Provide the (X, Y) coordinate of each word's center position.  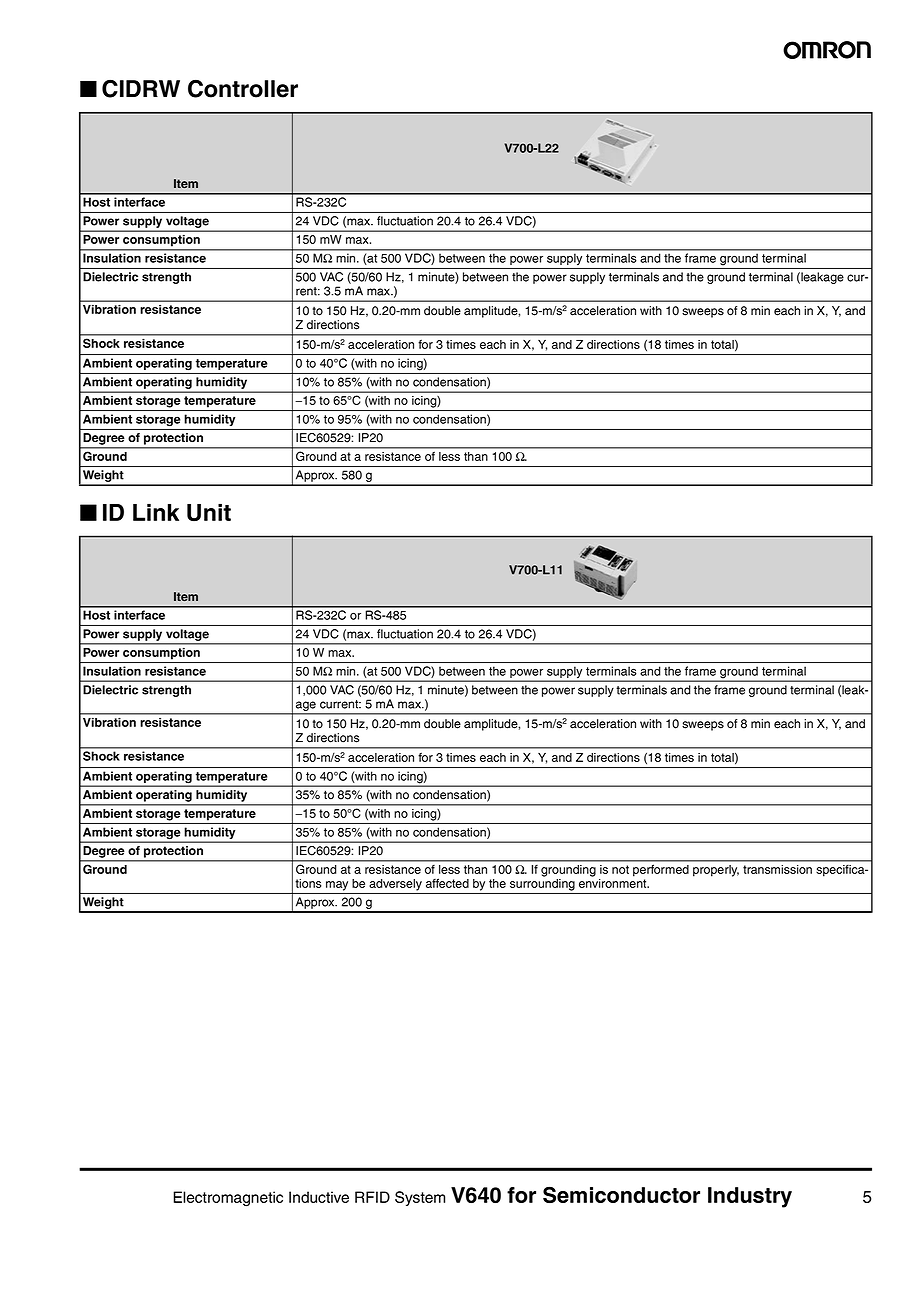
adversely (395, 885)
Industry (750, 1197)
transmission (777, 869)
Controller (243, 88)
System (420, 1198)
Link (156, 512)
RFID (372, 1197)
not (620, 869)
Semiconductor (621, 1194)
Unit (209, 513)
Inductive (319, 1197)
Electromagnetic (228, 1199)
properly (716, 871)
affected (447, 883)
